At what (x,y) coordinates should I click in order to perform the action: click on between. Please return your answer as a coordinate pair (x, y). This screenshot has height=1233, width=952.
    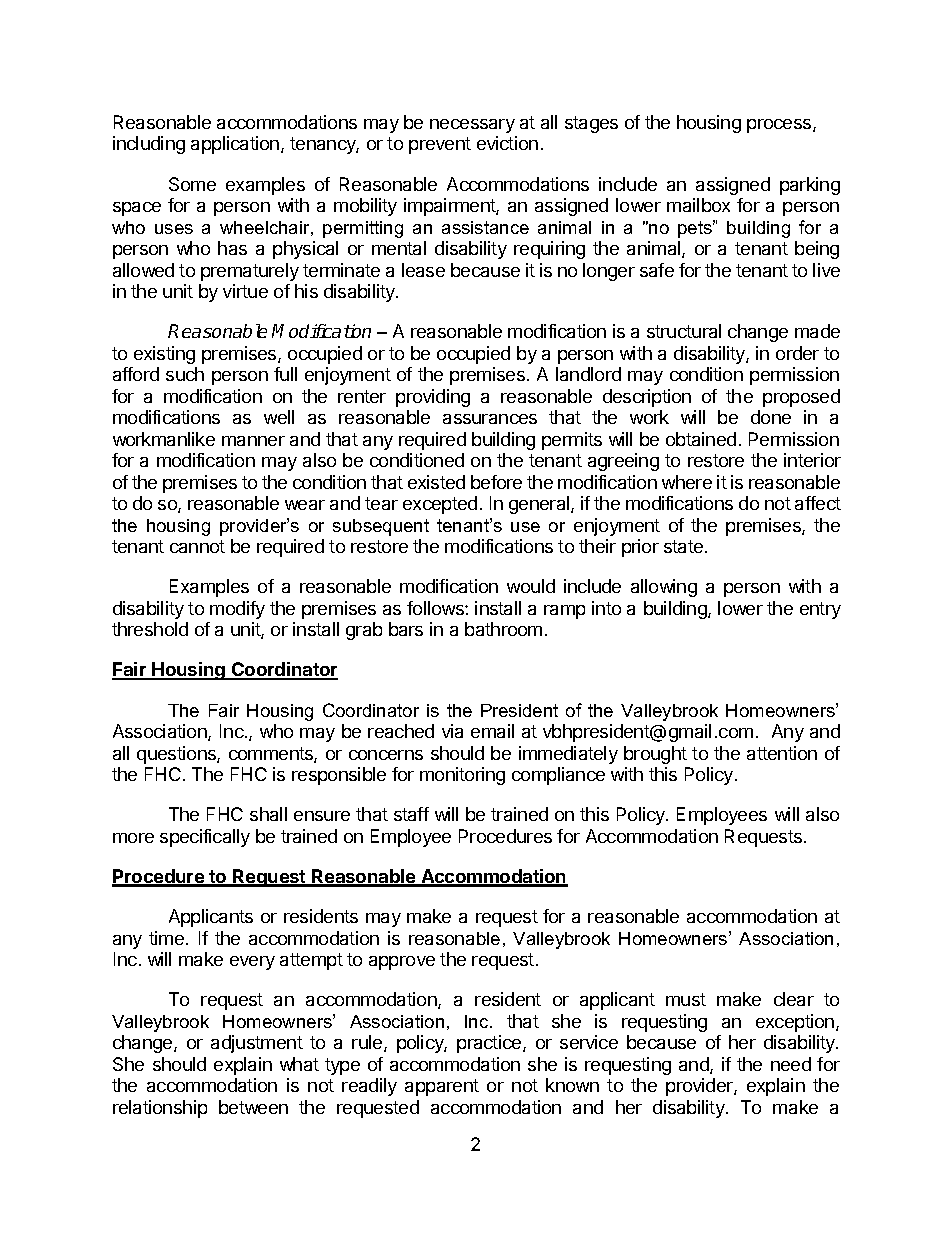
    Looking at the image, I should click on (253, 1107).
